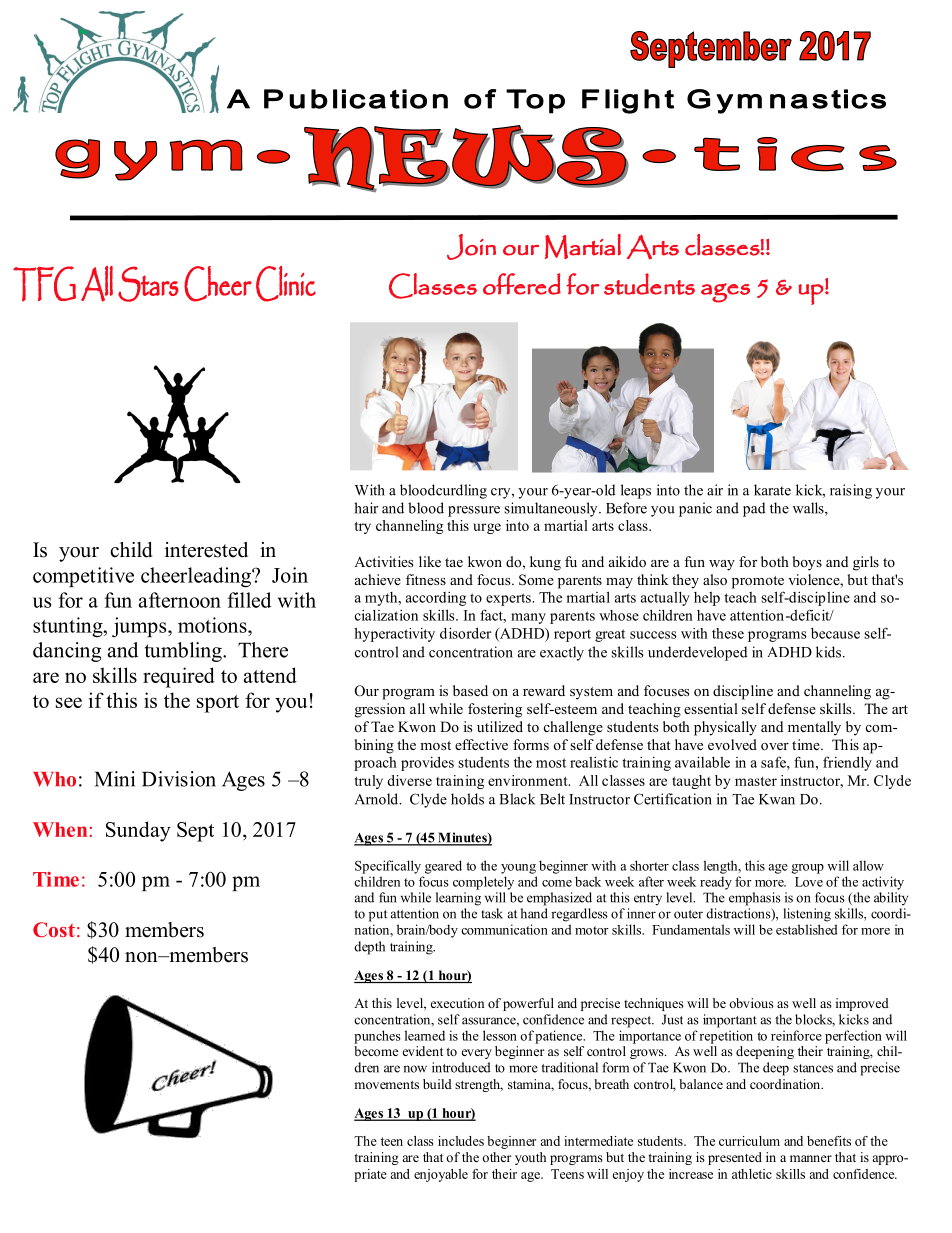 This screenshot has height=1233, width=952. What do you see at coordinates (504, 929) in the screenshot?
I see `communication` at bounding box center [504, 929].
